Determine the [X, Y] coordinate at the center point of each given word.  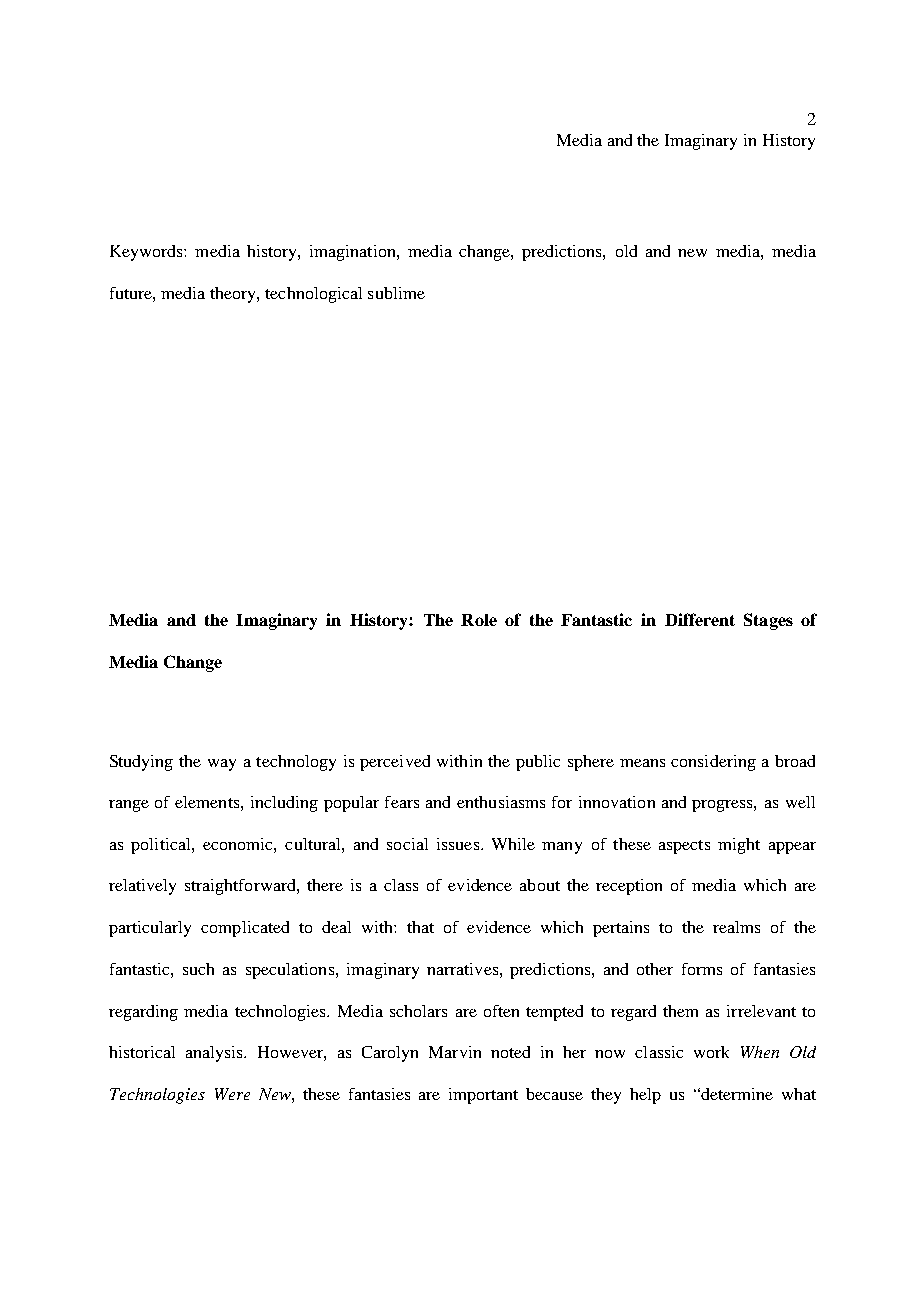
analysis [215, 1054]
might [739, 846]
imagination [354, 253]
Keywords [147, 253]
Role [479, 620]
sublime [396, 293]
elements [207, 802]
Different [700, 619]
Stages [768, 621]
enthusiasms [501, 802]
